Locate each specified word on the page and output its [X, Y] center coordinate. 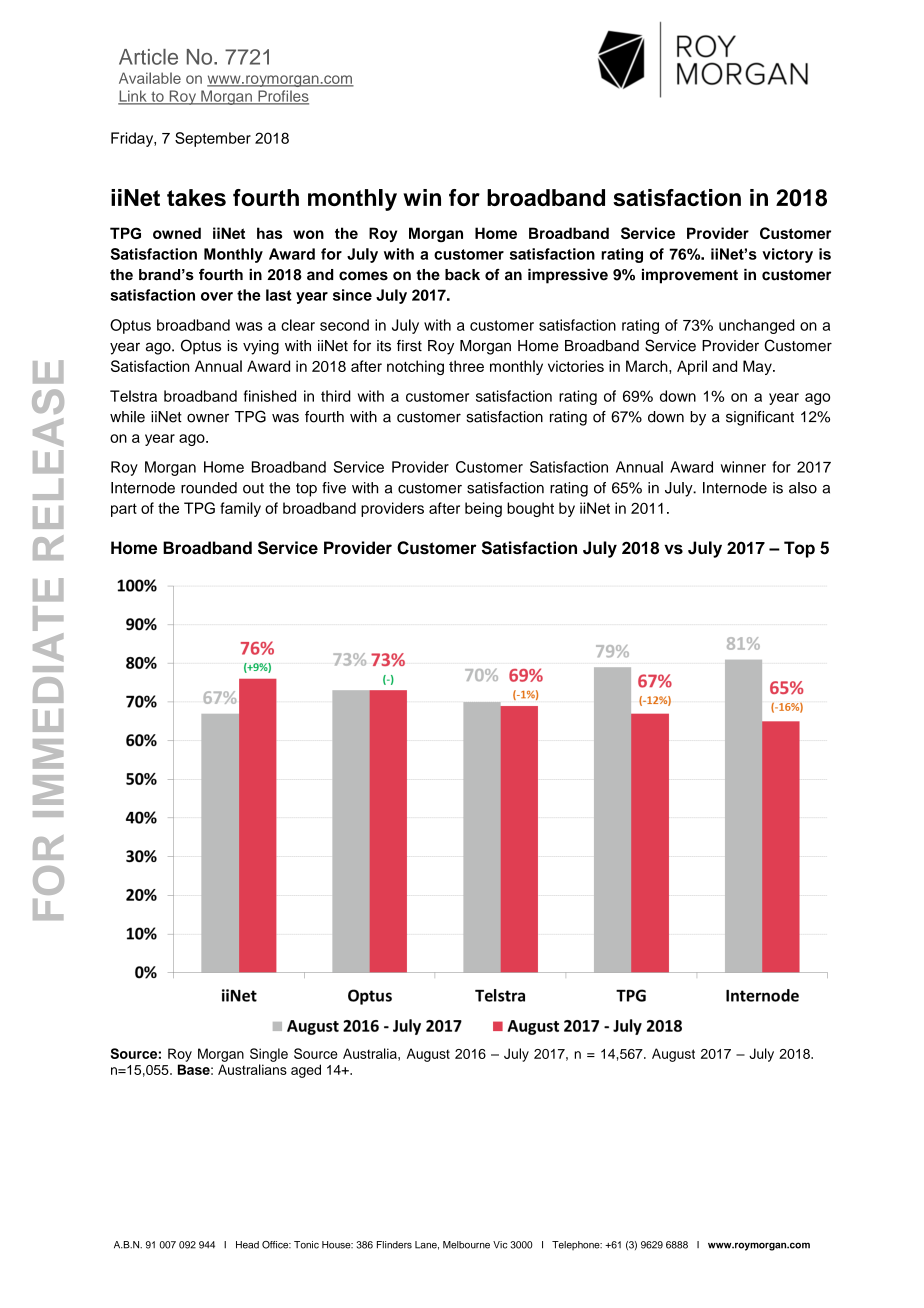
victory [787, 255]
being [483, 509]
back [462, 275]
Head [247, 1245]
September [213, 139]
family [240, 509]
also [803, 488]
